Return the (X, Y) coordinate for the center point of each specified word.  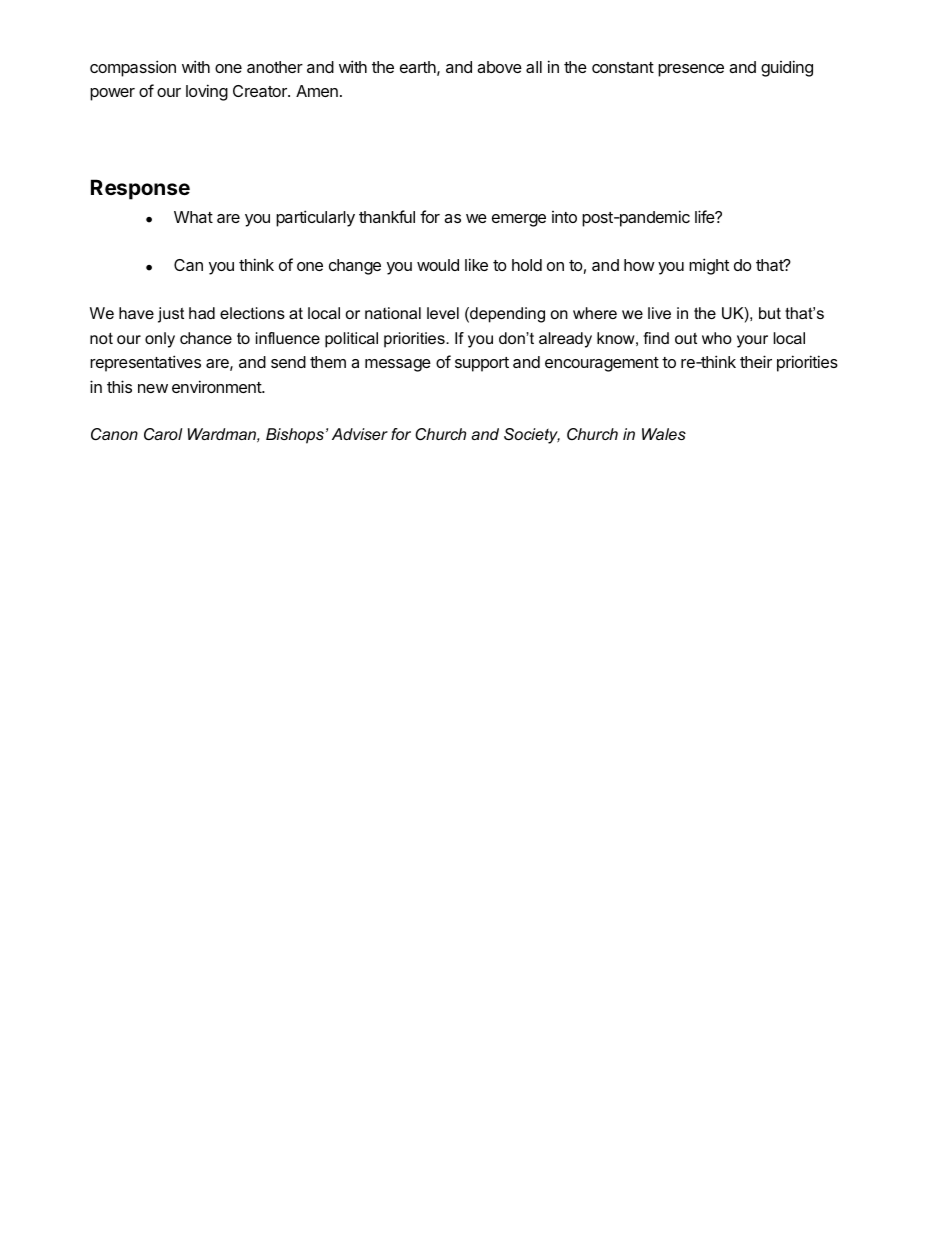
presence (691, 70)
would (438, 265)
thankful (387, 216)
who (717, 338)
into (564, 217)
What (193, 217)
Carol (163, 434)
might (709, 266)
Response (140, 189)
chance (206, 338)
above (499, 67)
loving (207, 92)
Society (532, 436)
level (443, 313)
